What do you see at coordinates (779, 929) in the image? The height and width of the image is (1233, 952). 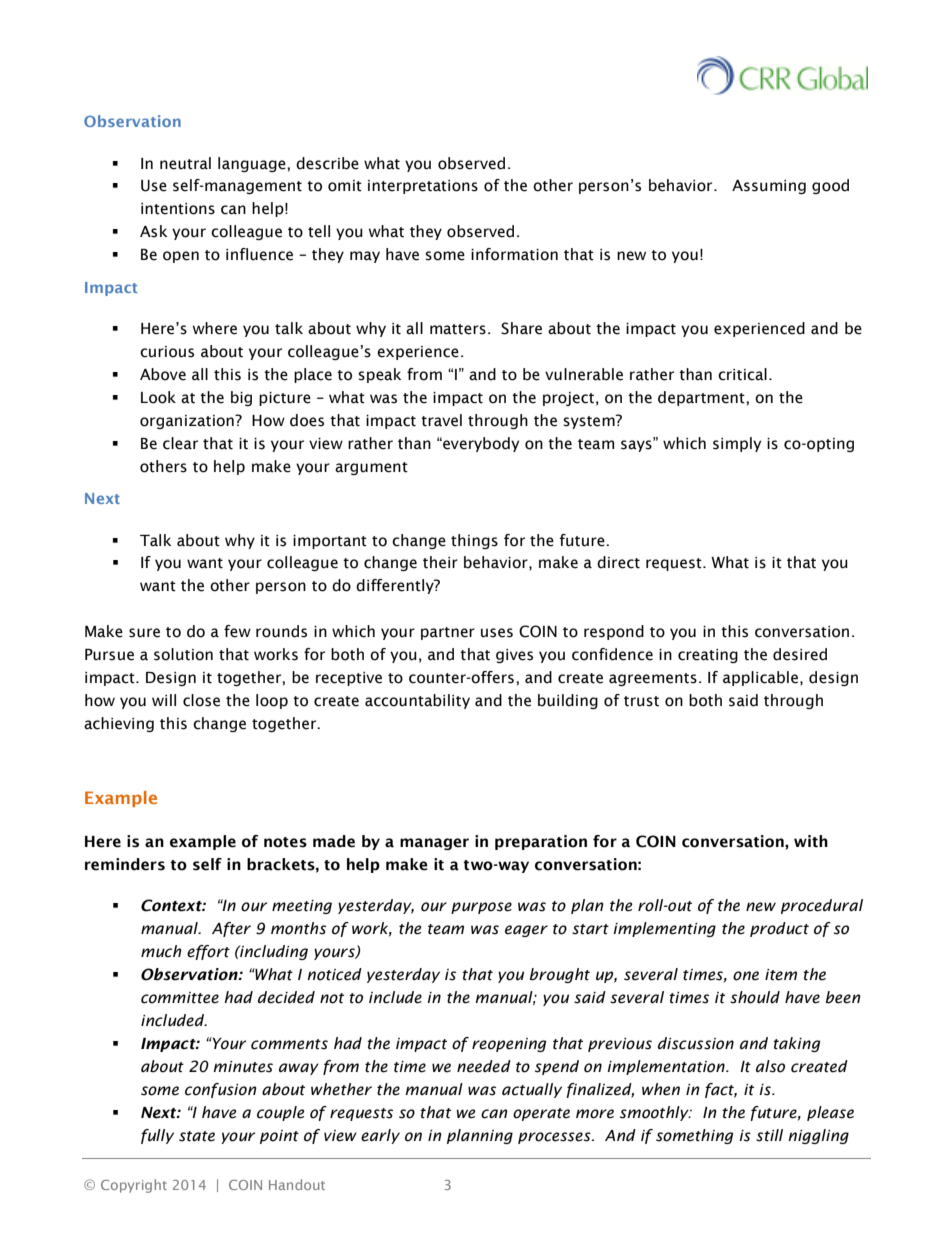 I see `product` at bounding box center [779, 929].
